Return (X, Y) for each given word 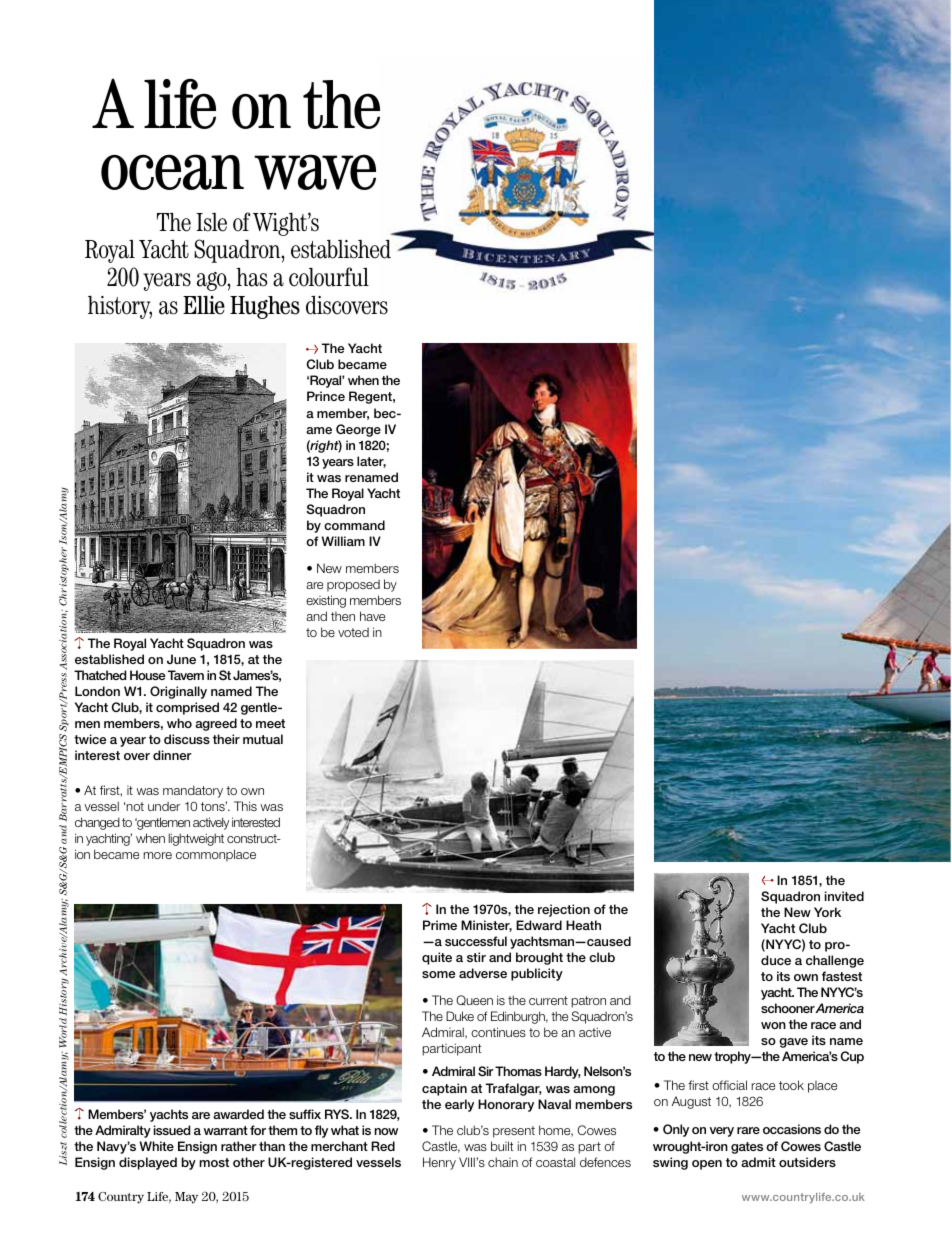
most (214, 1162)
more (157, 855)
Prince (326, 396)
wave (315, 172)
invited (844, 896)
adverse (483, 973)
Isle (211, 222)
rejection (564, 910)
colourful (329, 277)
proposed (353, 585)
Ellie (204, 305)
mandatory (193, 791)
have (372, 616)
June (181, 659)
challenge (835, 961)
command (354, 525)
